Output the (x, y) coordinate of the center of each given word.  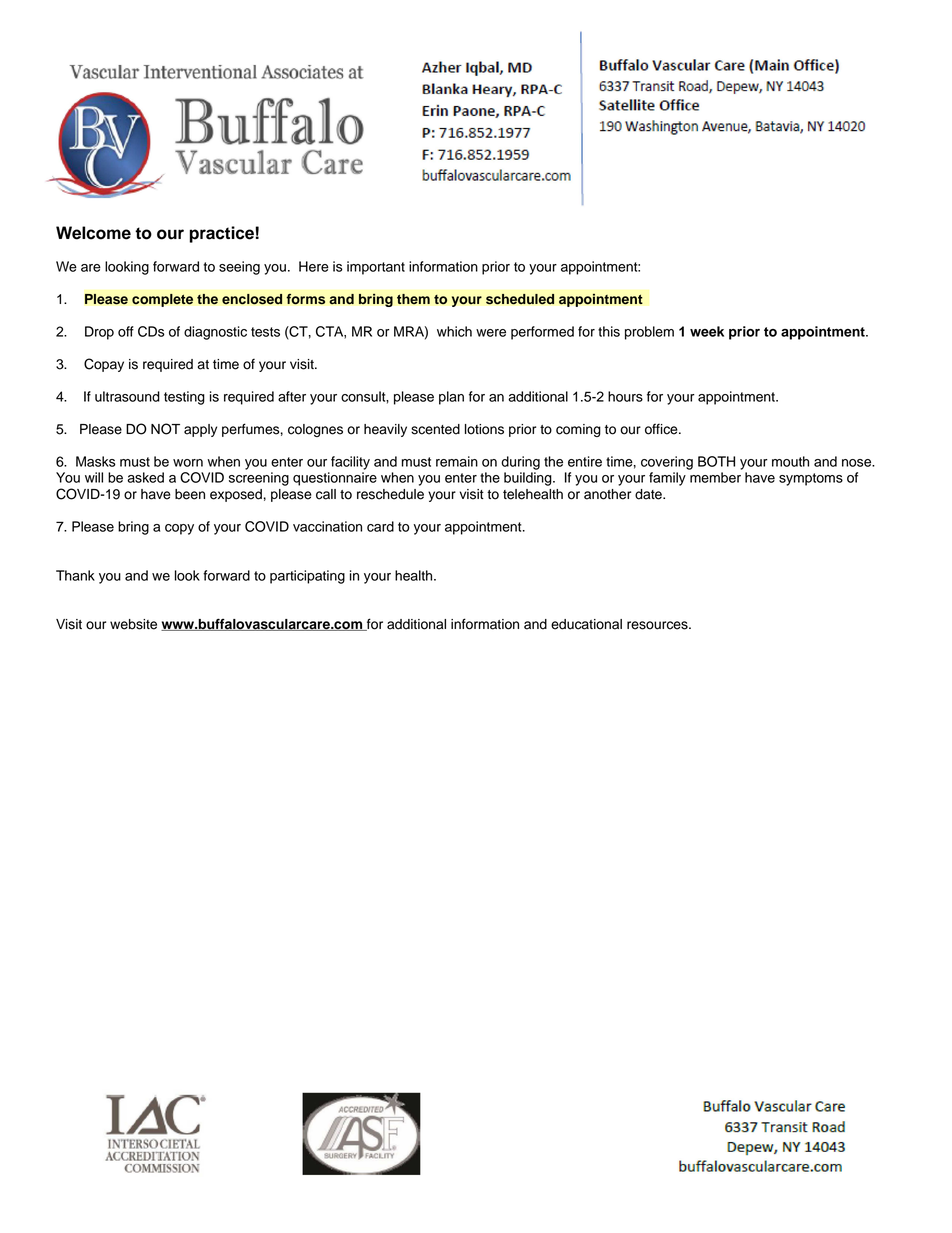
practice (223, 234)
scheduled (520, 299)
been (190, 494)
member (715, 477)
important (376, 268)
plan (451, 398)
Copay (104, 365)
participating (307, 577)
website (133, 624)
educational (586, 624)
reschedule (390, 494)
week (707, 331)
